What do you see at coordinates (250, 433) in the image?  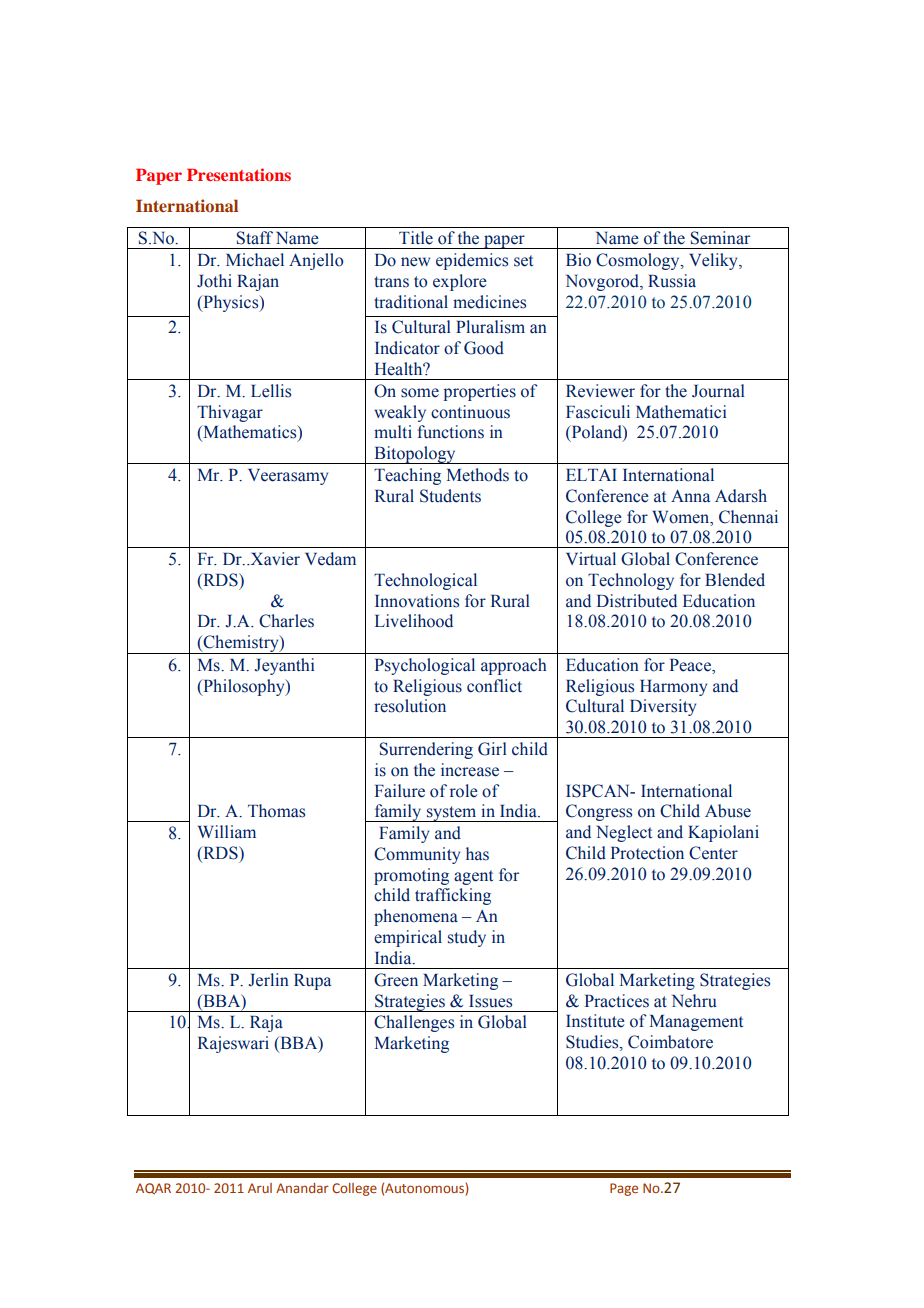 I see `Mathematics` at bounding box center [250, 433].
